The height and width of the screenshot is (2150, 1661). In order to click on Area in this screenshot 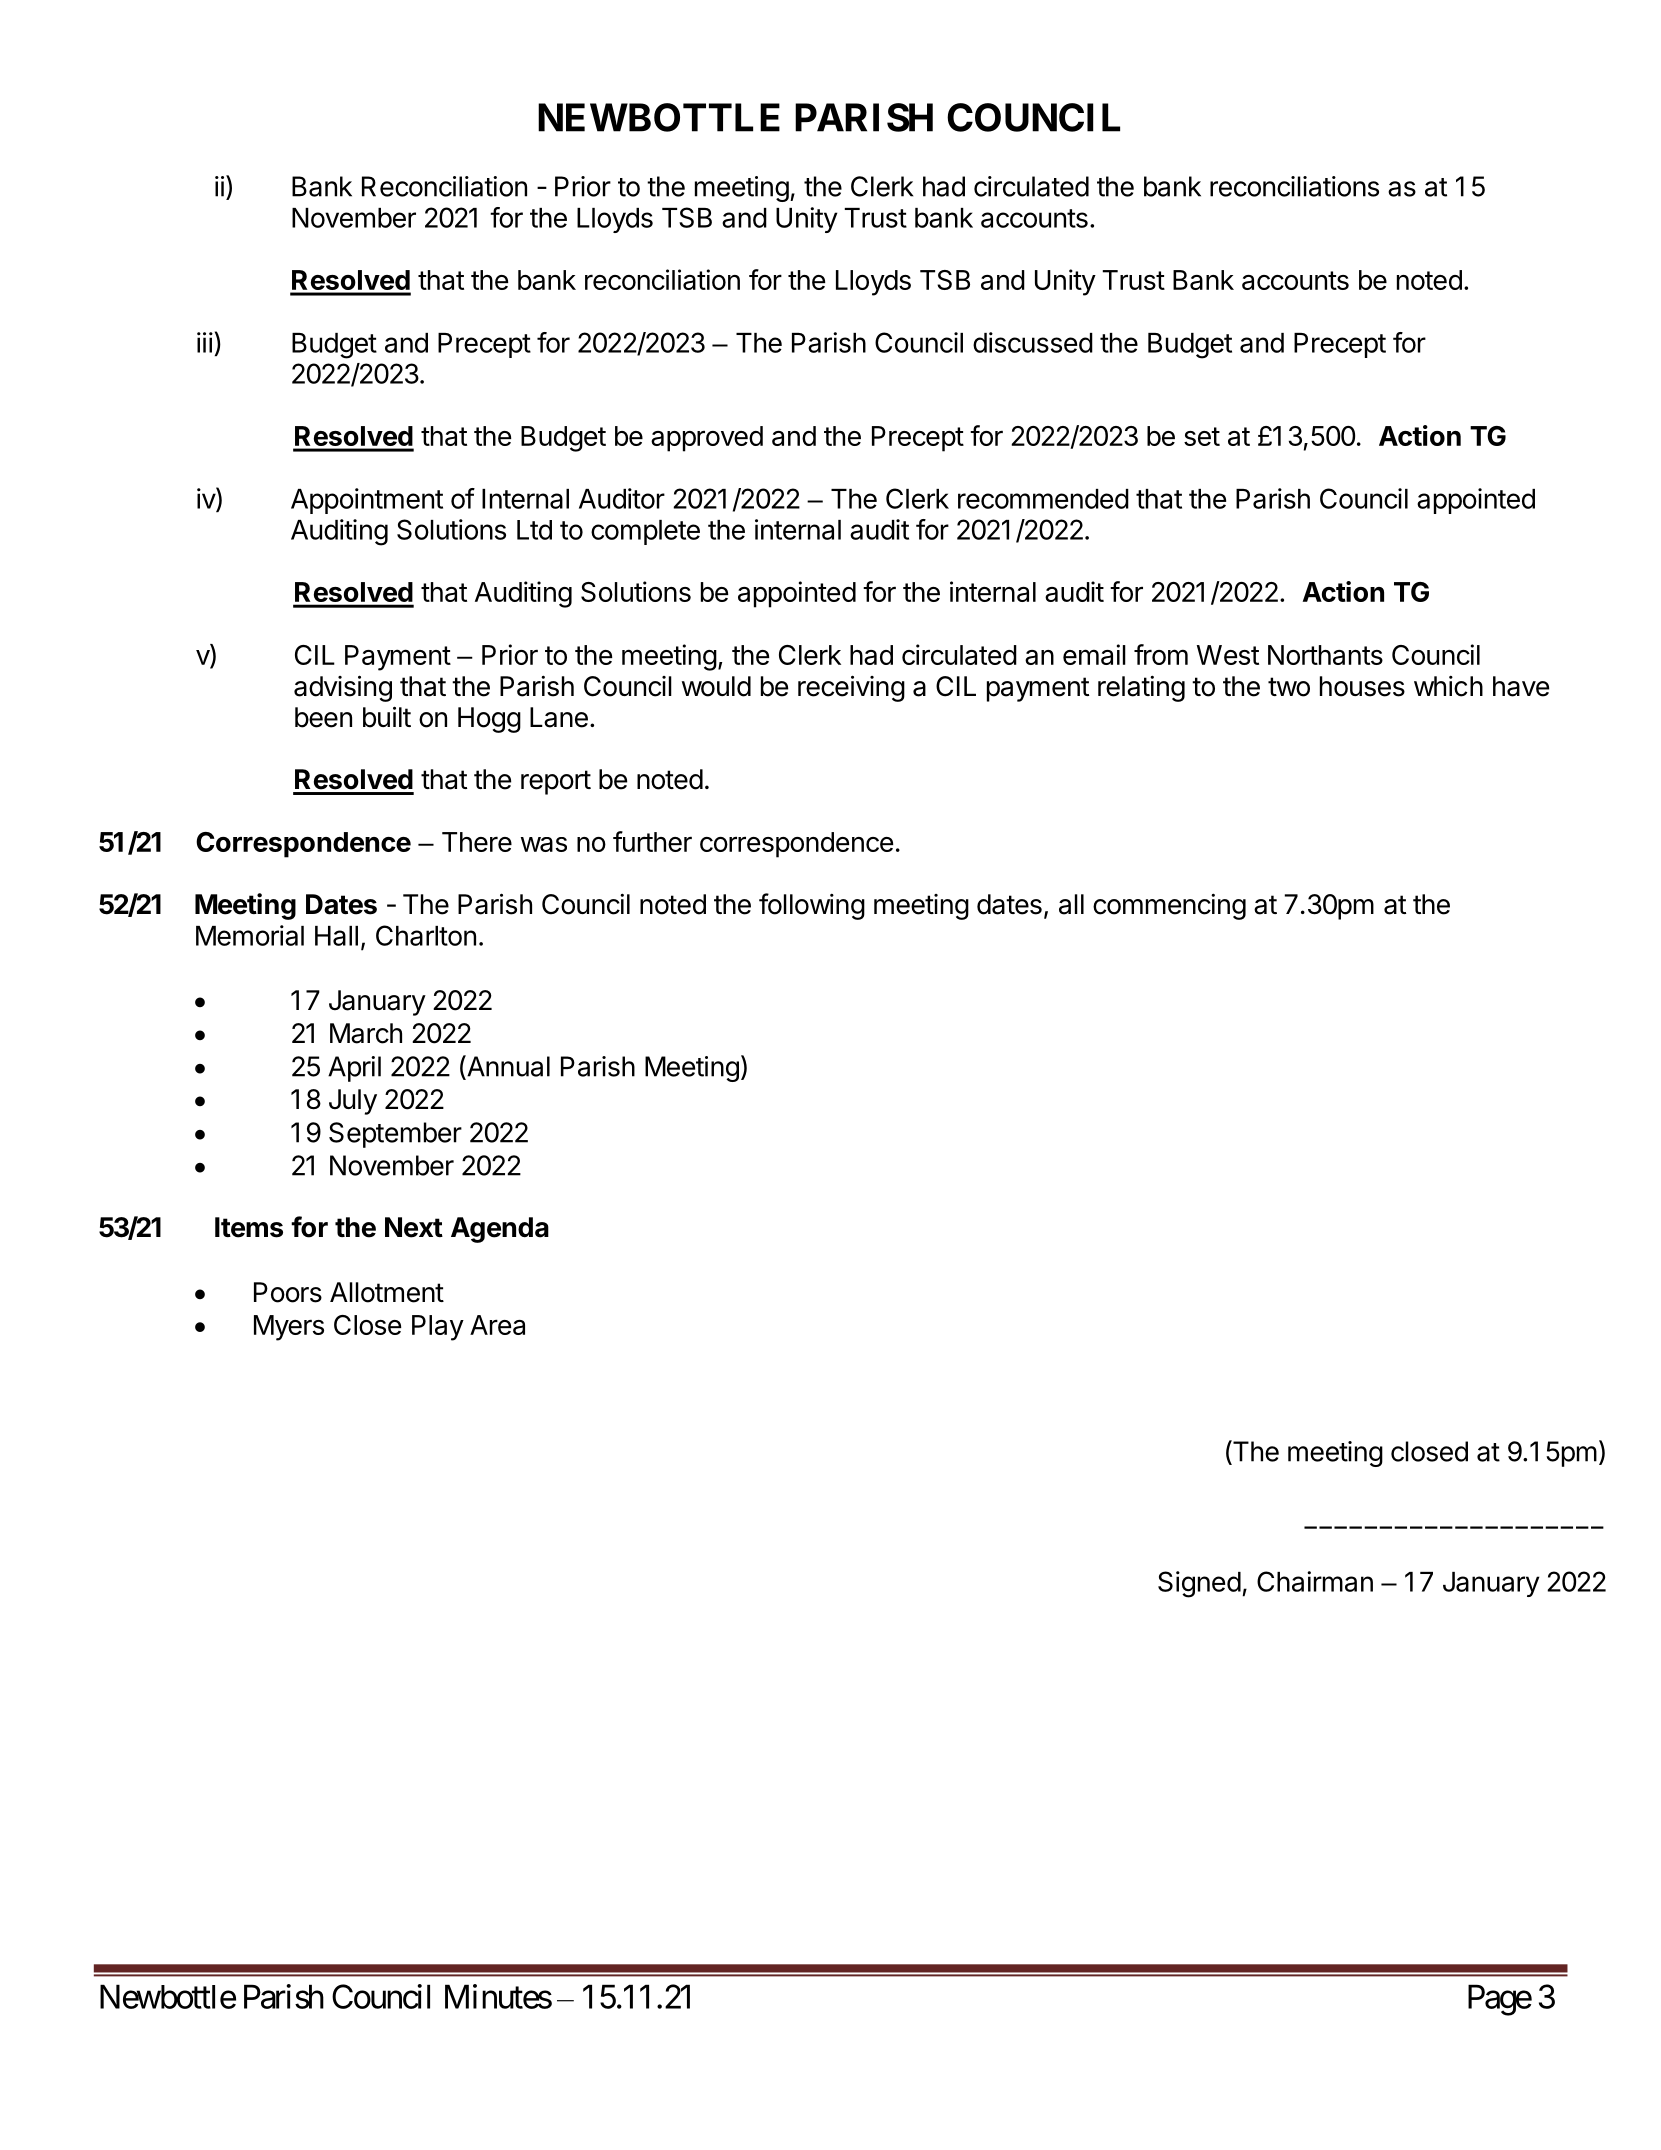, I will do `click(497, 1325)`.
